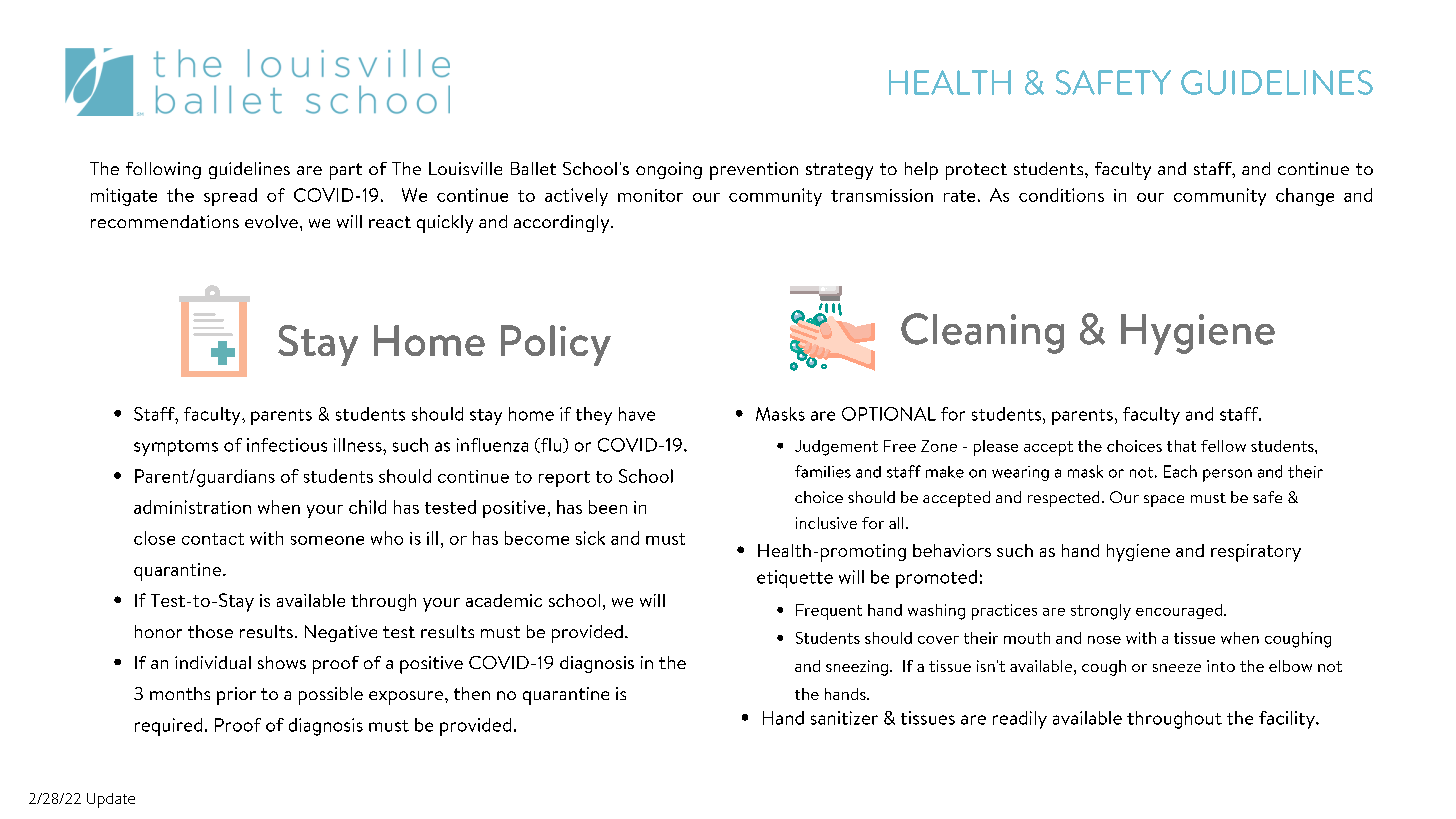  Describe the element at coordinates (1061, 195) in the screenshot. I see `conditions` at that location.
